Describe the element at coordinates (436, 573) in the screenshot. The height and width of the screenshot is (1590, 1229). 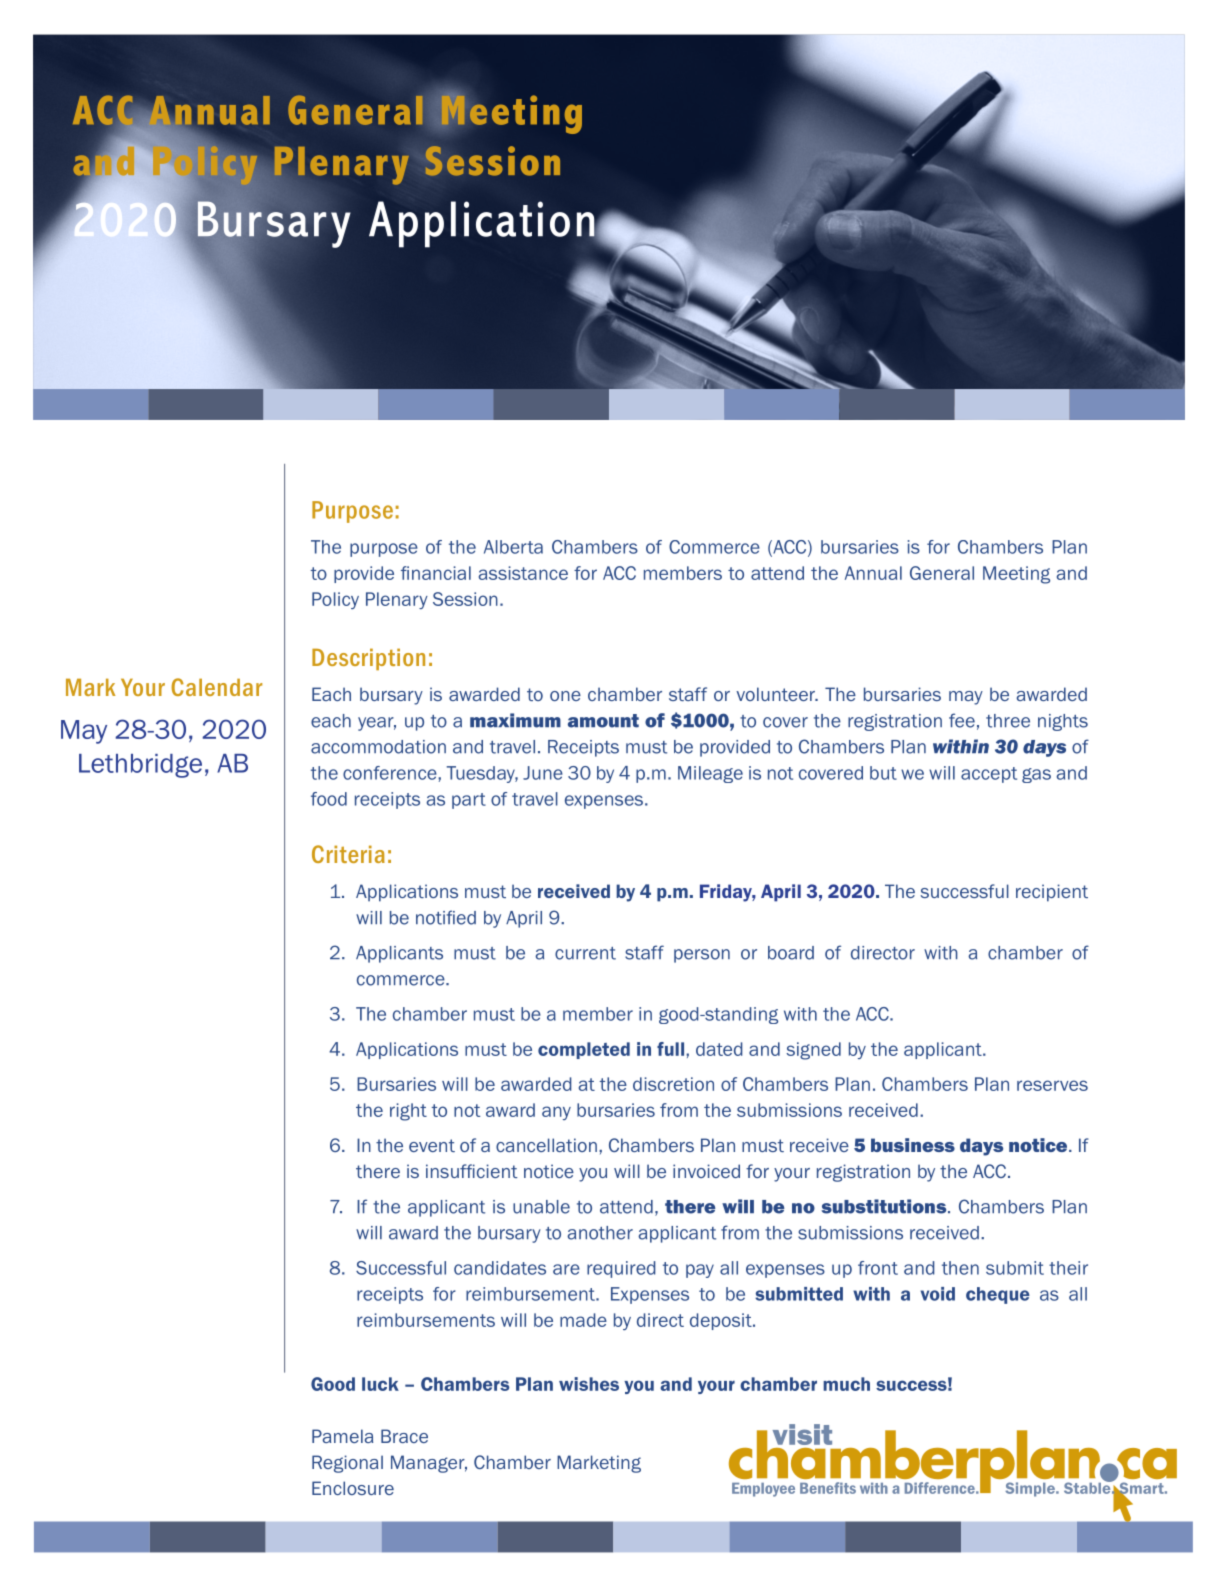
I see `financial` at that location.
